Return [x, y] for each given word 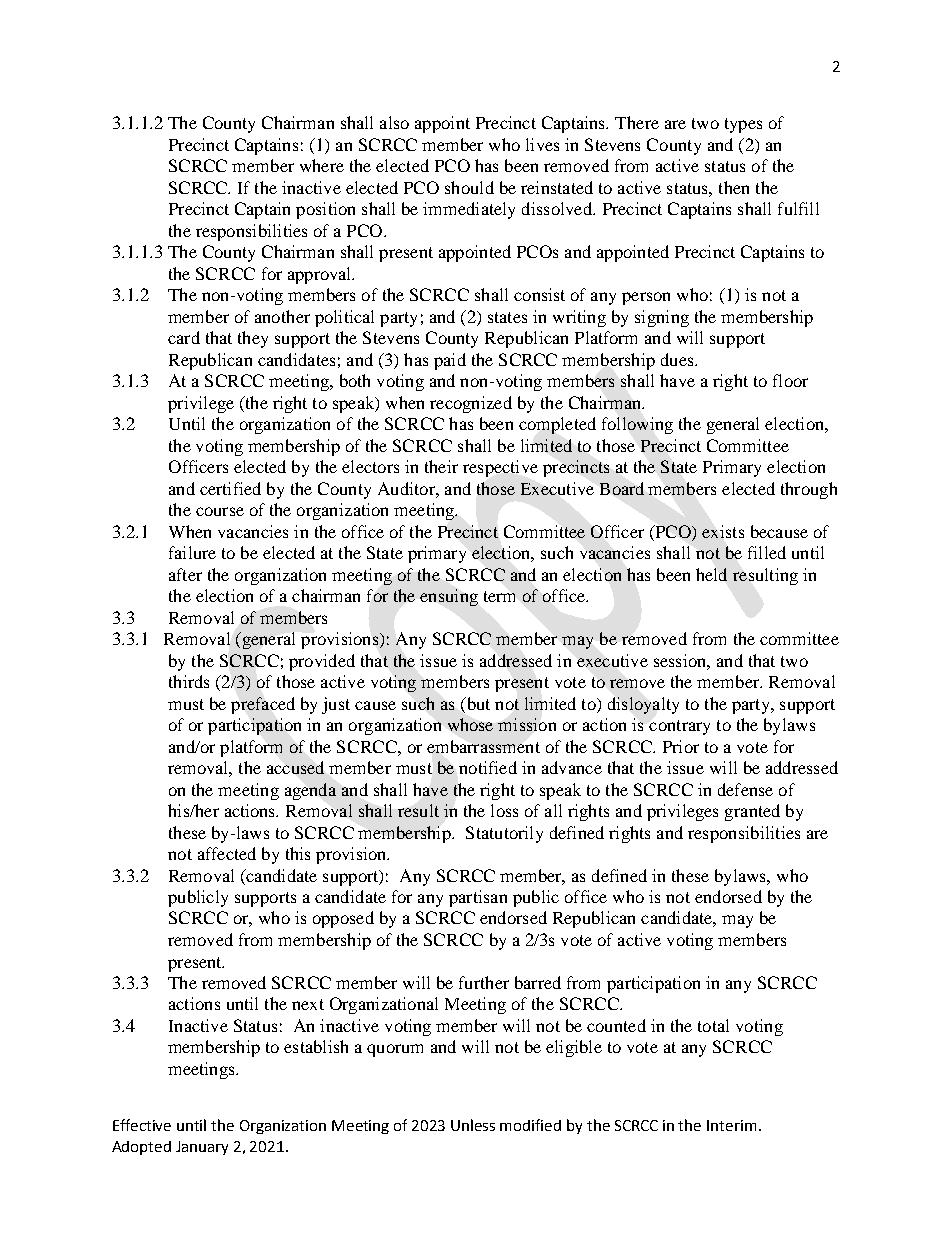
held [711, 574]
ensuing [449, 597]
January [202, 1148]
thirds [189, 681]
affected [227, 853]
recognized [471, 404]
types [743, 125]
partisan [478, 898]
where [322, 165]
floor [790, 380]
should [469, 187]
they [253, 339]
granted [752, 812]
